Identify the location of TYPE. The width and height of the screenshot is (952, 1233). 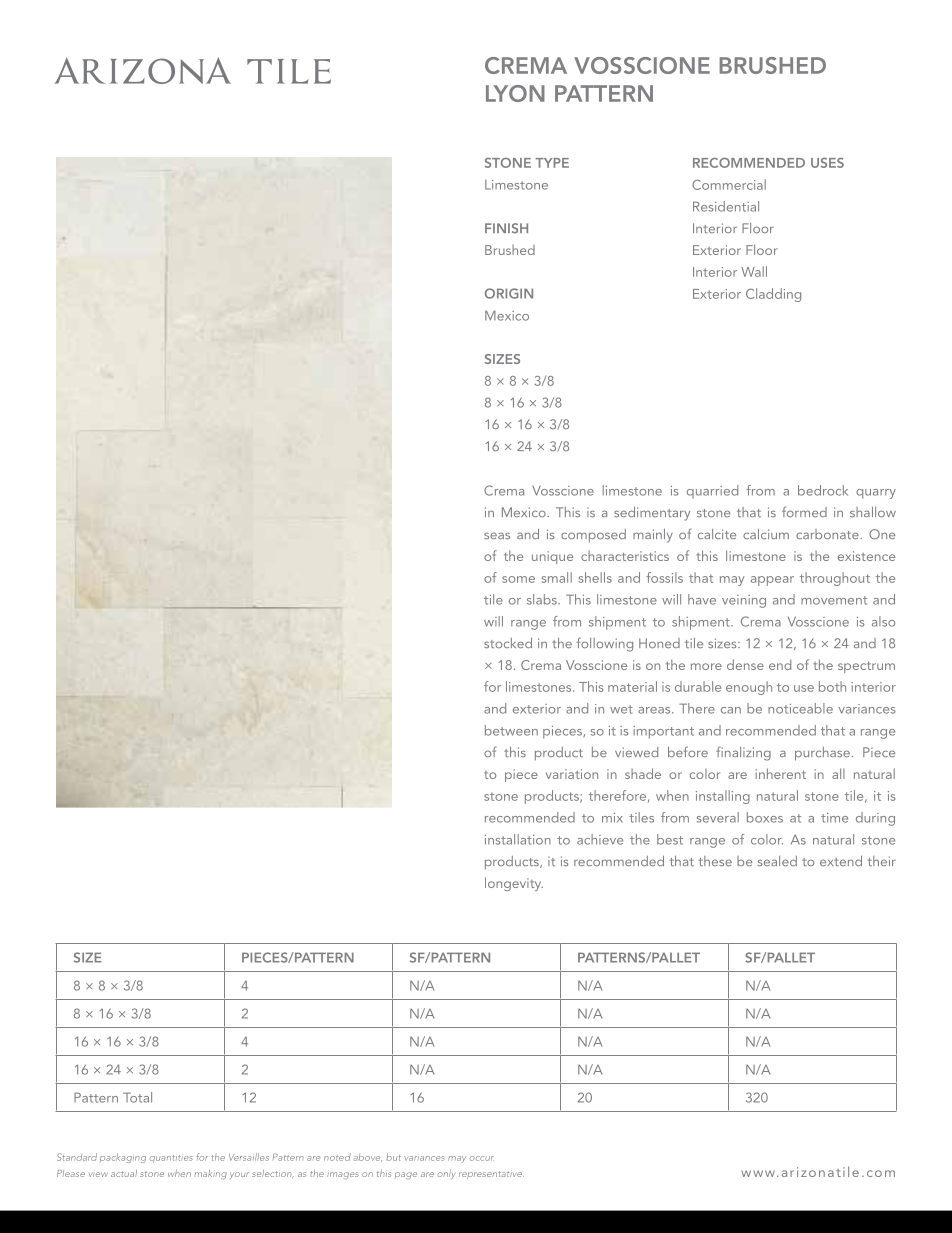
(552, 163).
